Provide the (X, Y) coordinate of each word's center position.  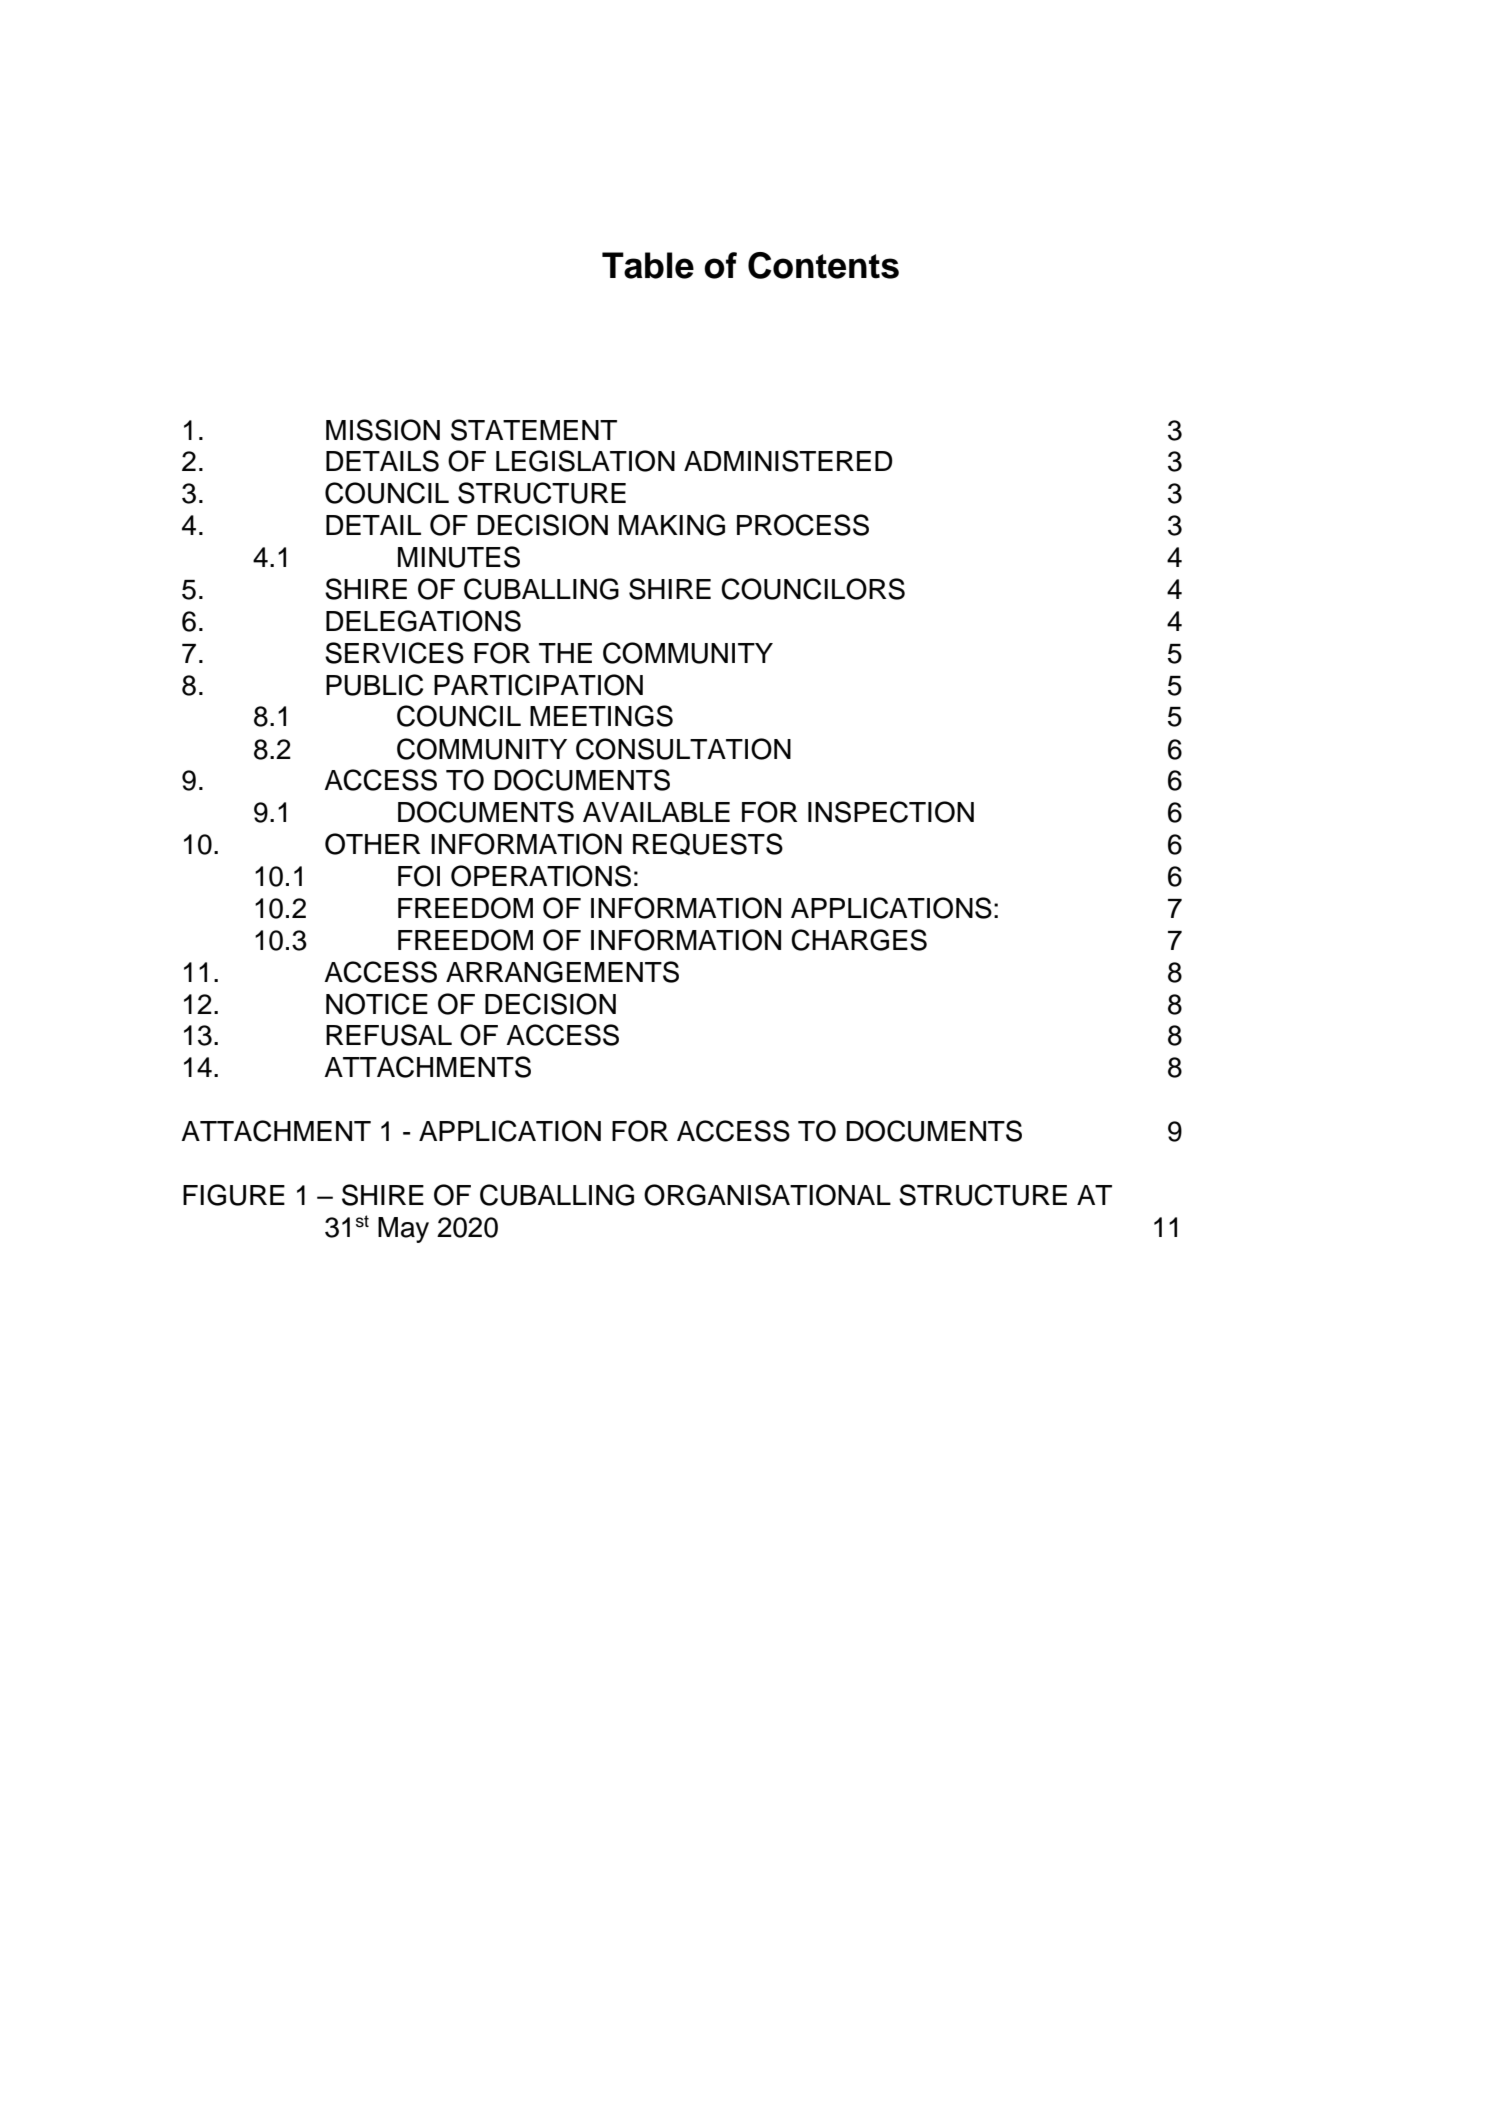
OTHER (373, 844)
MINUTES (459, 557)
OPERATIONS (541, 876)
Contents (823, 265)
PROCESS (803, 525)
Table (648, 265)
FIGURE (234, 1195)
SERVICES (394, 653)
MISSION (383, 430)
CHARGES (859, 940)
